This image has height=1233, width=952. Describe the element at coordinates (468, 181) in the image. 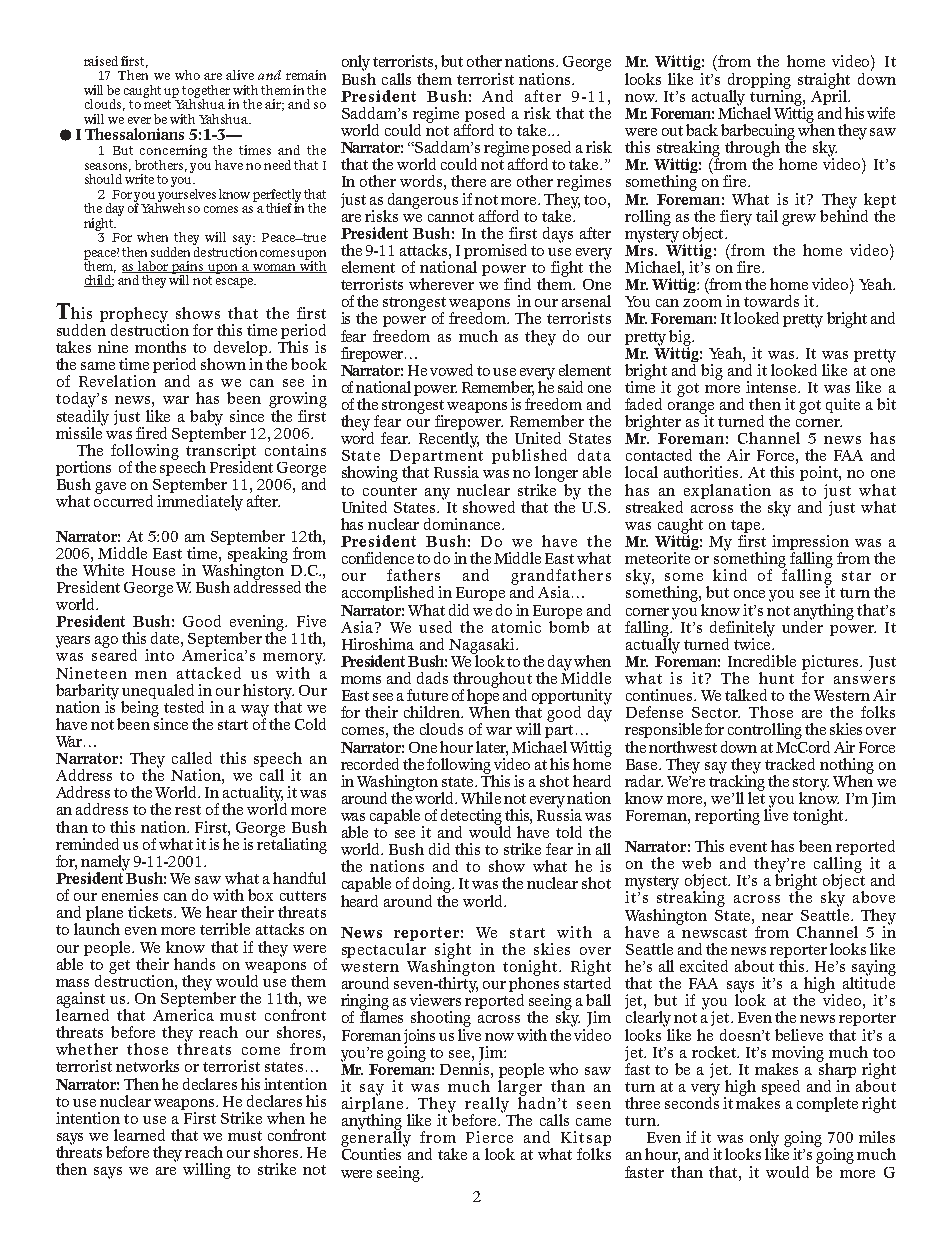

I see `there` at that location.
